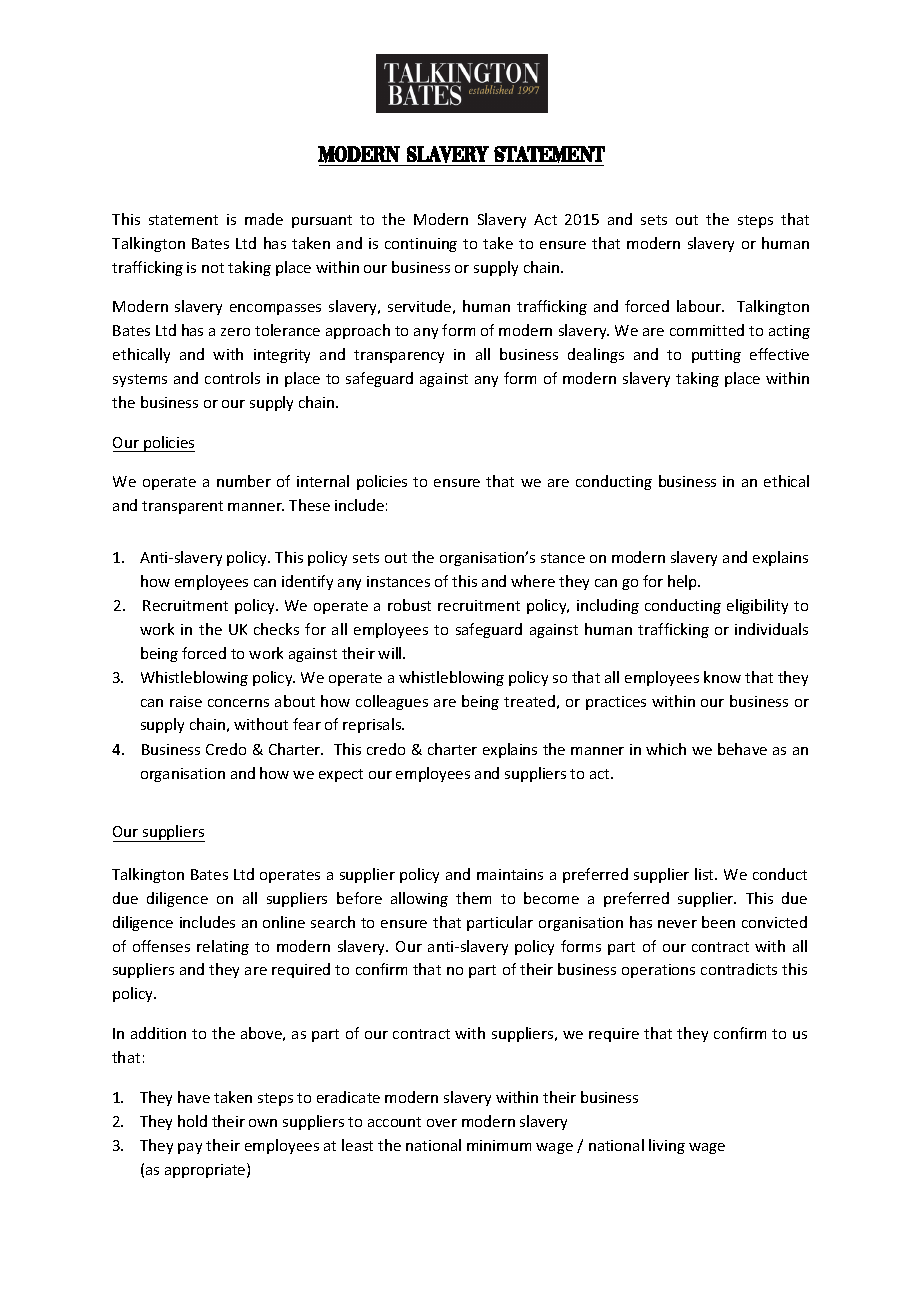 This document has width=924, height=1308. I want to click on hold, so click(192, 1121).
